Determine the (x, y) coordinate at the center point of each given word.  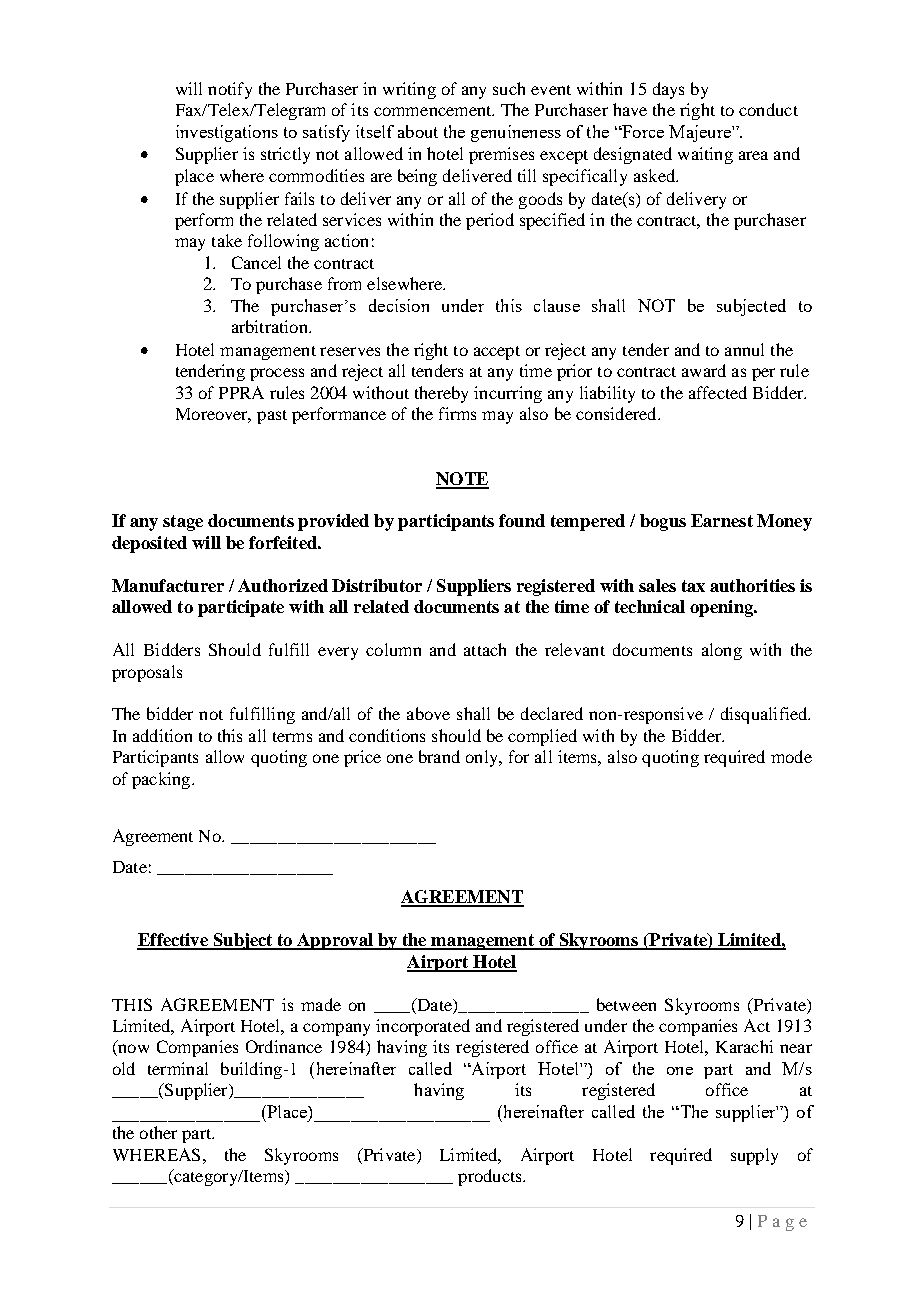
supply (754, 1156)
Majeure (701, 133)
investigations (227, 133)
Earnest (722, 520)
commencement (434, 111)
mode (791, 756)
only (483, 758)
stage (183, 523)
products (491, 1177)
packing (162, 780)
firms (457, 413)
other (158, 1132)
